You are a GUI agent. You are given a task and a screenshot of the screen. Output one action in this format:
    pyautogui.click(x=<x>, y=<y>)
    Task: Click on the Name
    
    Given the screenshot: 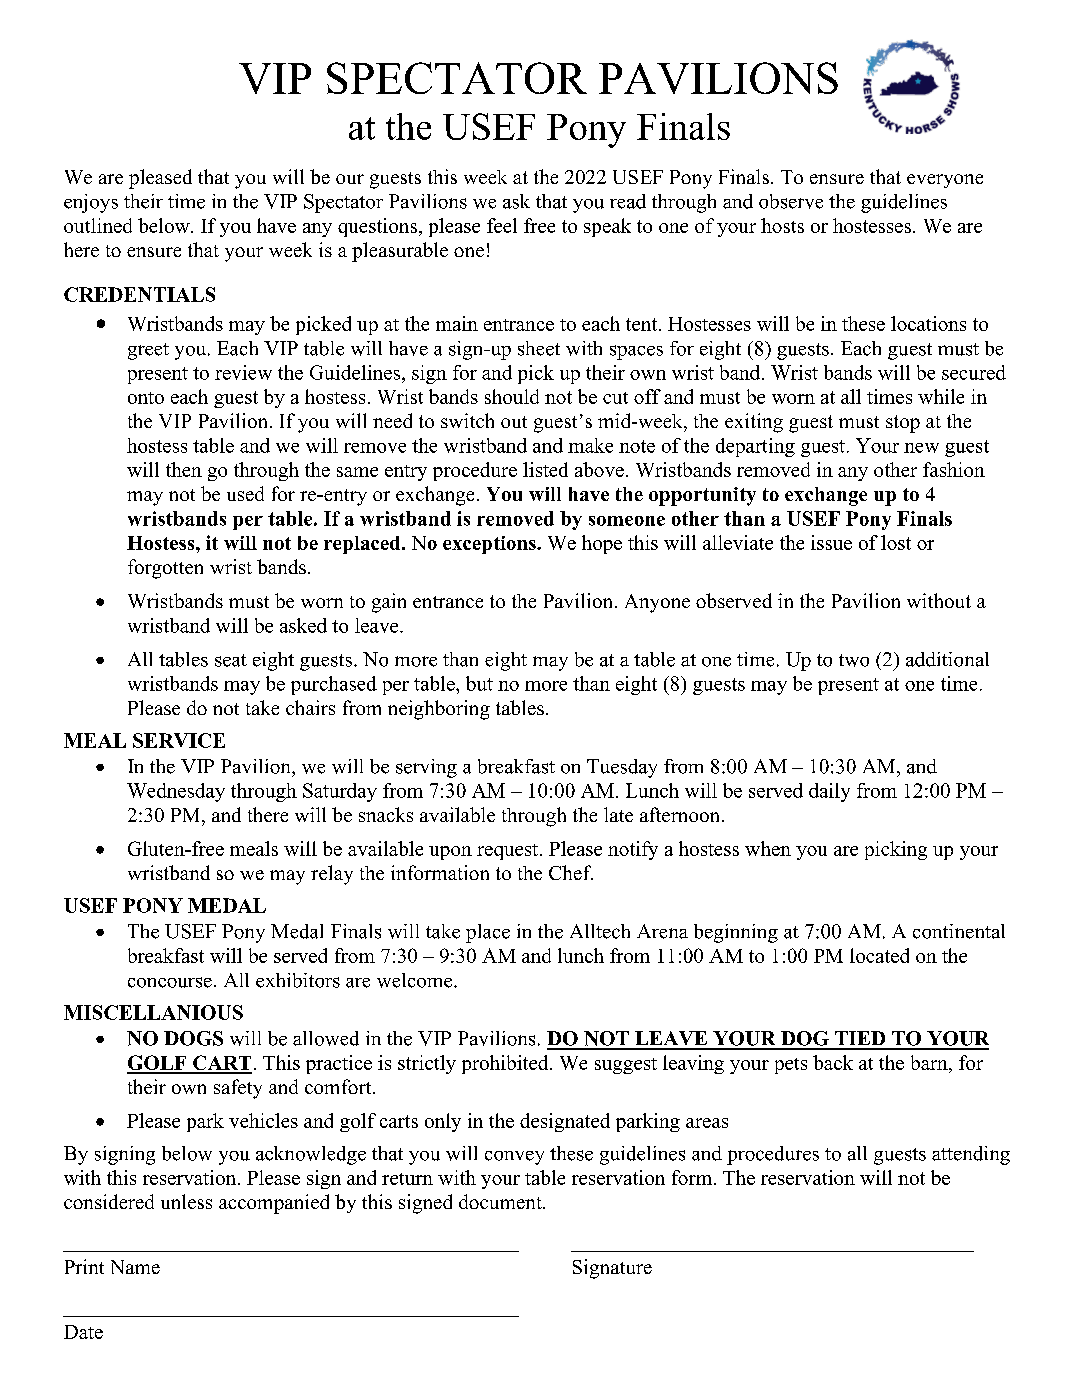 What is the action you would take?
    pyautogui.click(x=135, y=1267)
